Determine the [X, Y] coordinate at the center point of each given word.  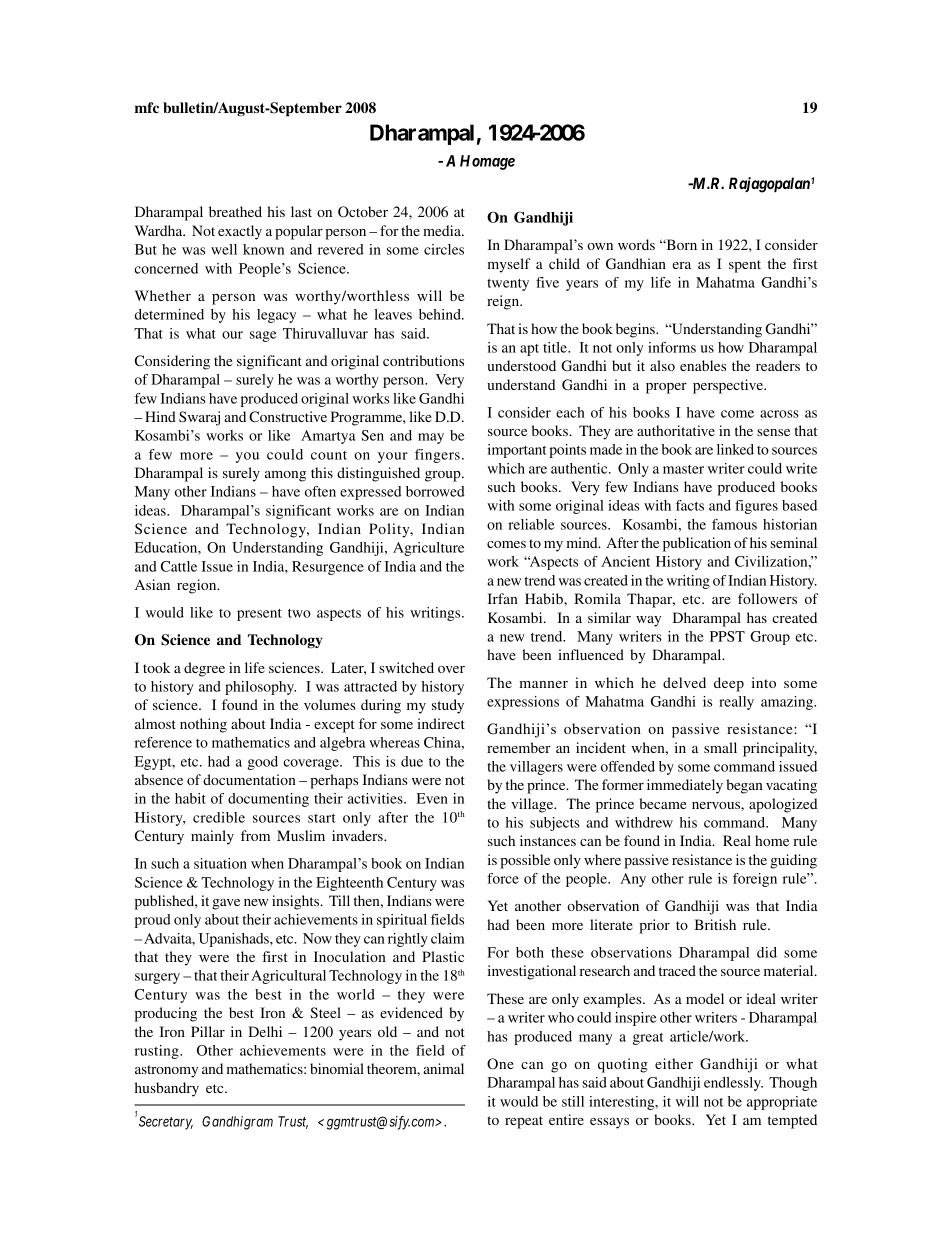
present [259, 615]
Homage [487, 162]
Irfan [502, 598]
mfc [147, 107]
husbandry [167, 1089]
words [636, 244]
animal [443, 1068]
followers [767, 598]
